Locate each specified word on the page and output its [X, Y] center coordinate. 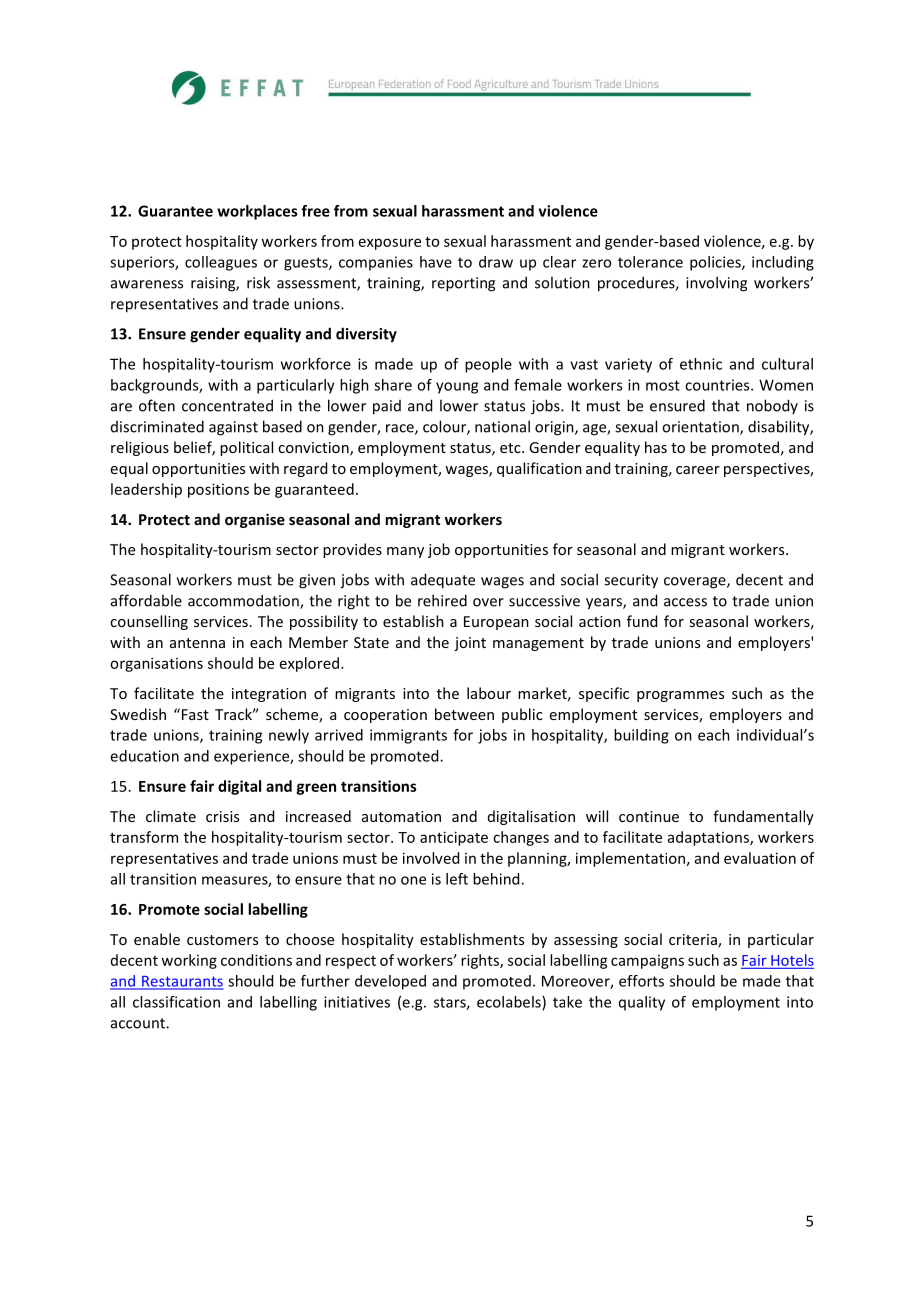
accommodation [244, 601]
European [496, 623]
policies [716, 263]
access [685, 602]
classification [176, 1002]
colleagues [221, 263]
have [436, 262]
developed [390, 982]
